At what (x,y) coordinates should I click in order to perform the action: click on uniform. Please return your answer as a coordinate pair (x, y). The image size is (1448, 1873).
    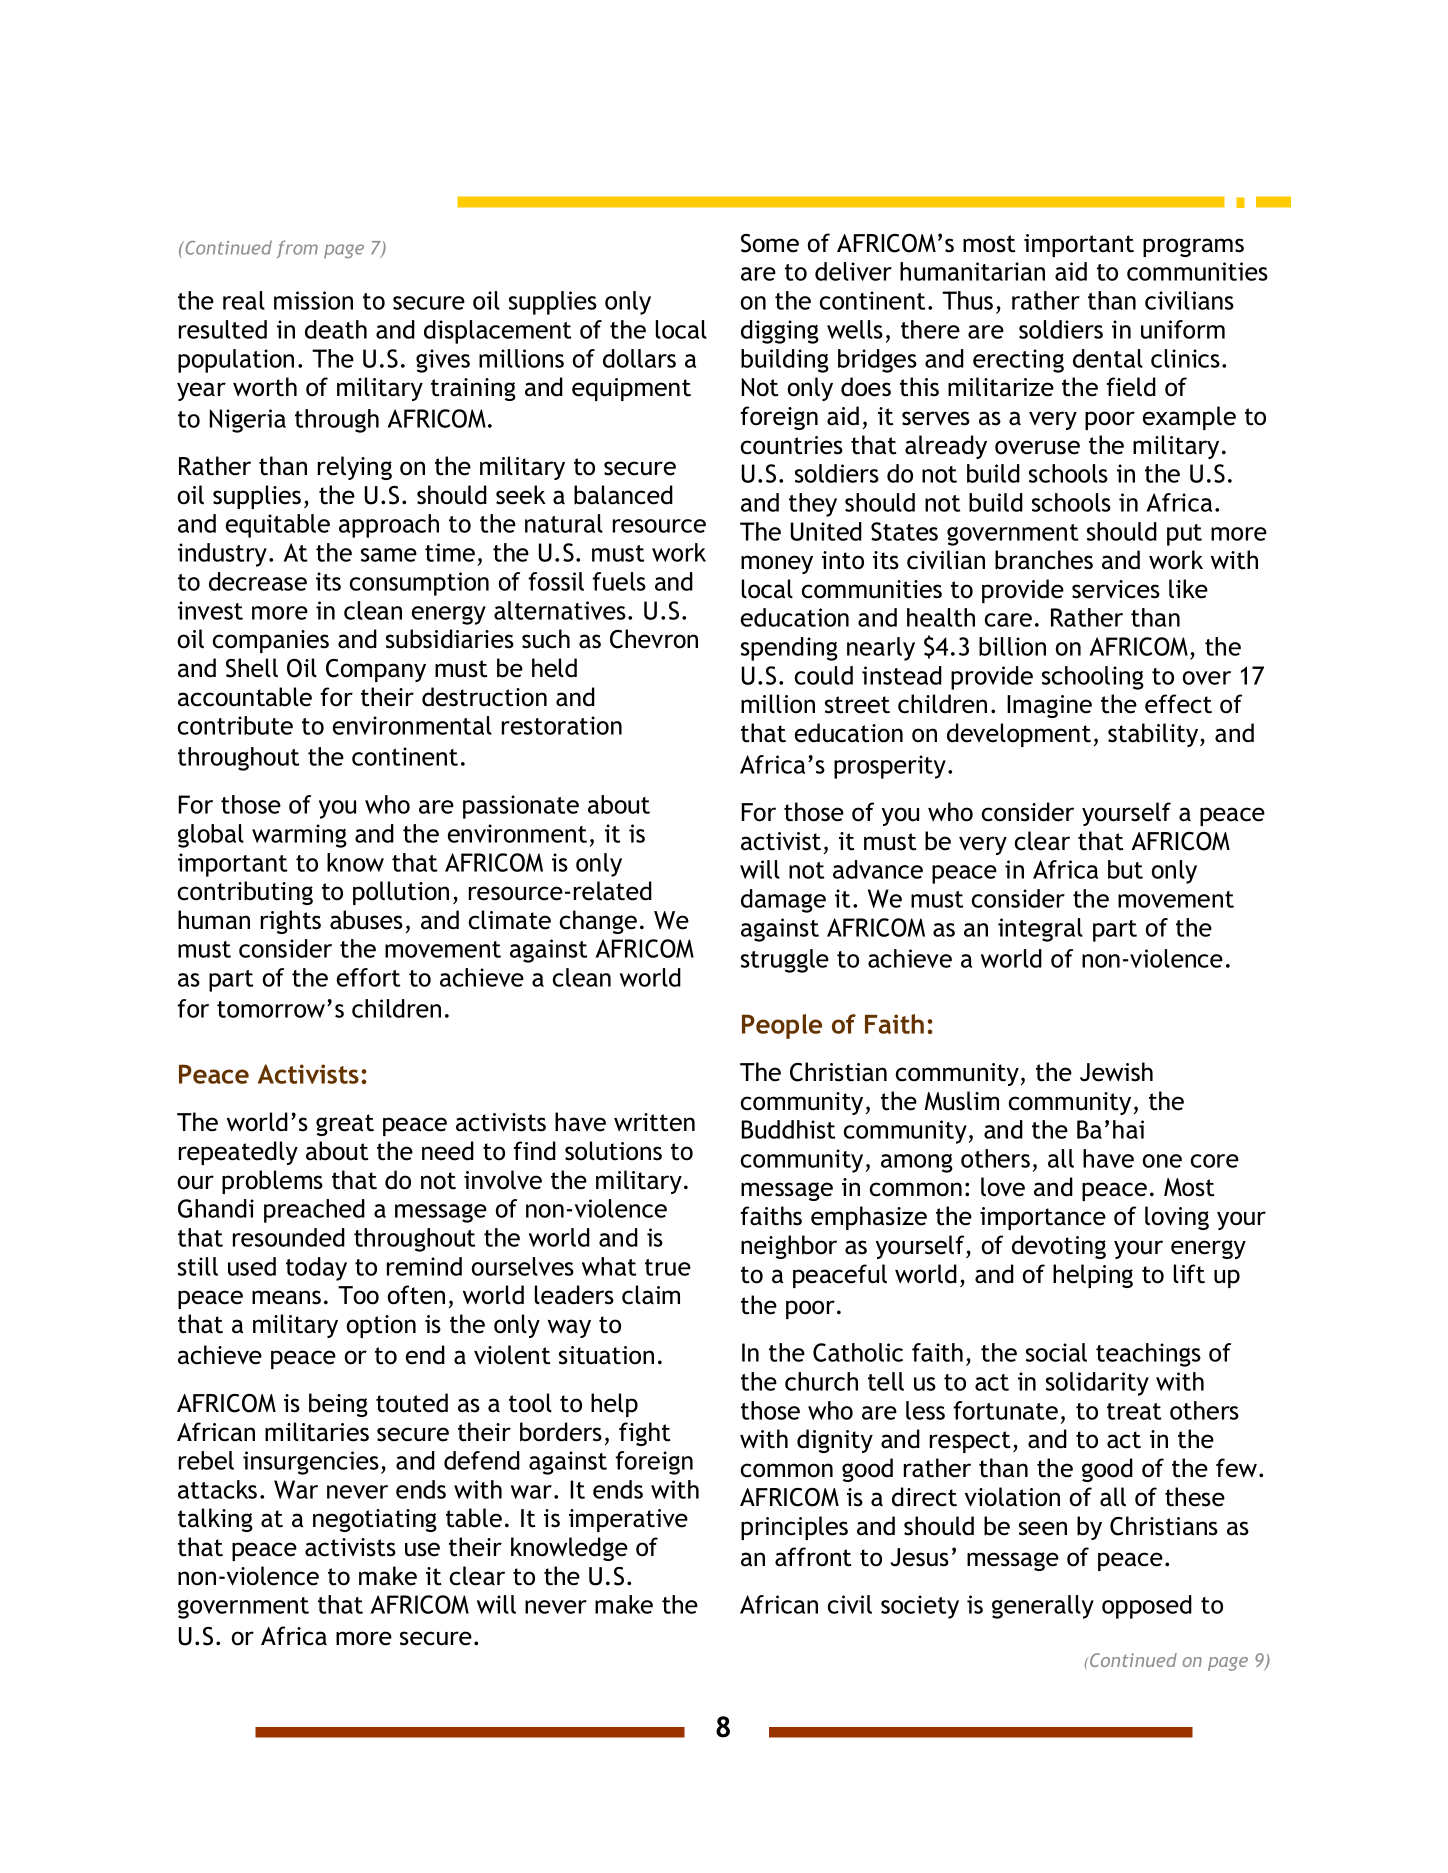
    Looking at the image, I should click on (1183, 329).
